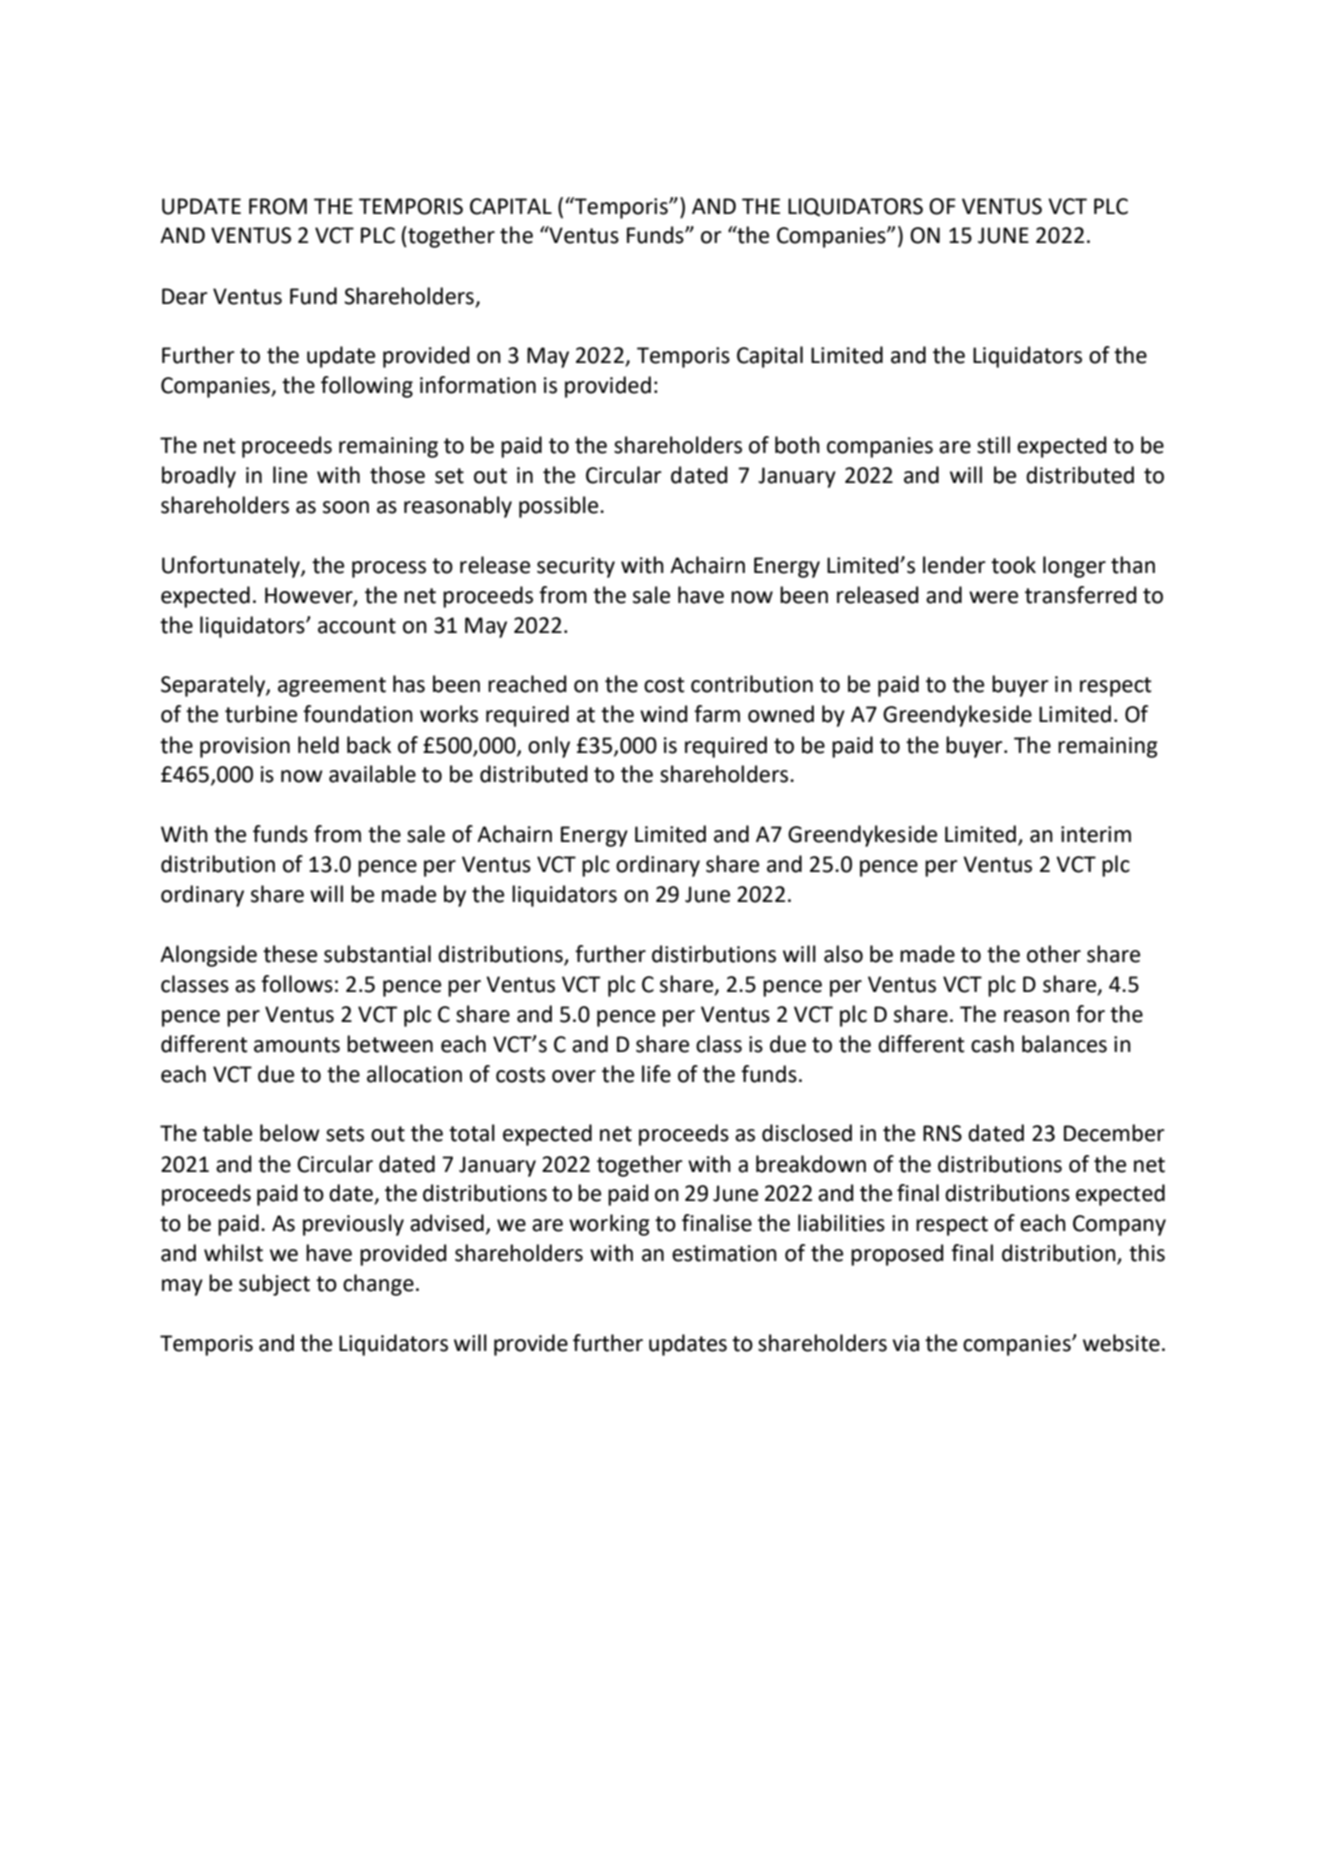 This screenshot has height=1876, width=1327. What do you see at coordinates (274, 1285) in the screenshot?
I see `subject` at bounding box center [274, 1285].
